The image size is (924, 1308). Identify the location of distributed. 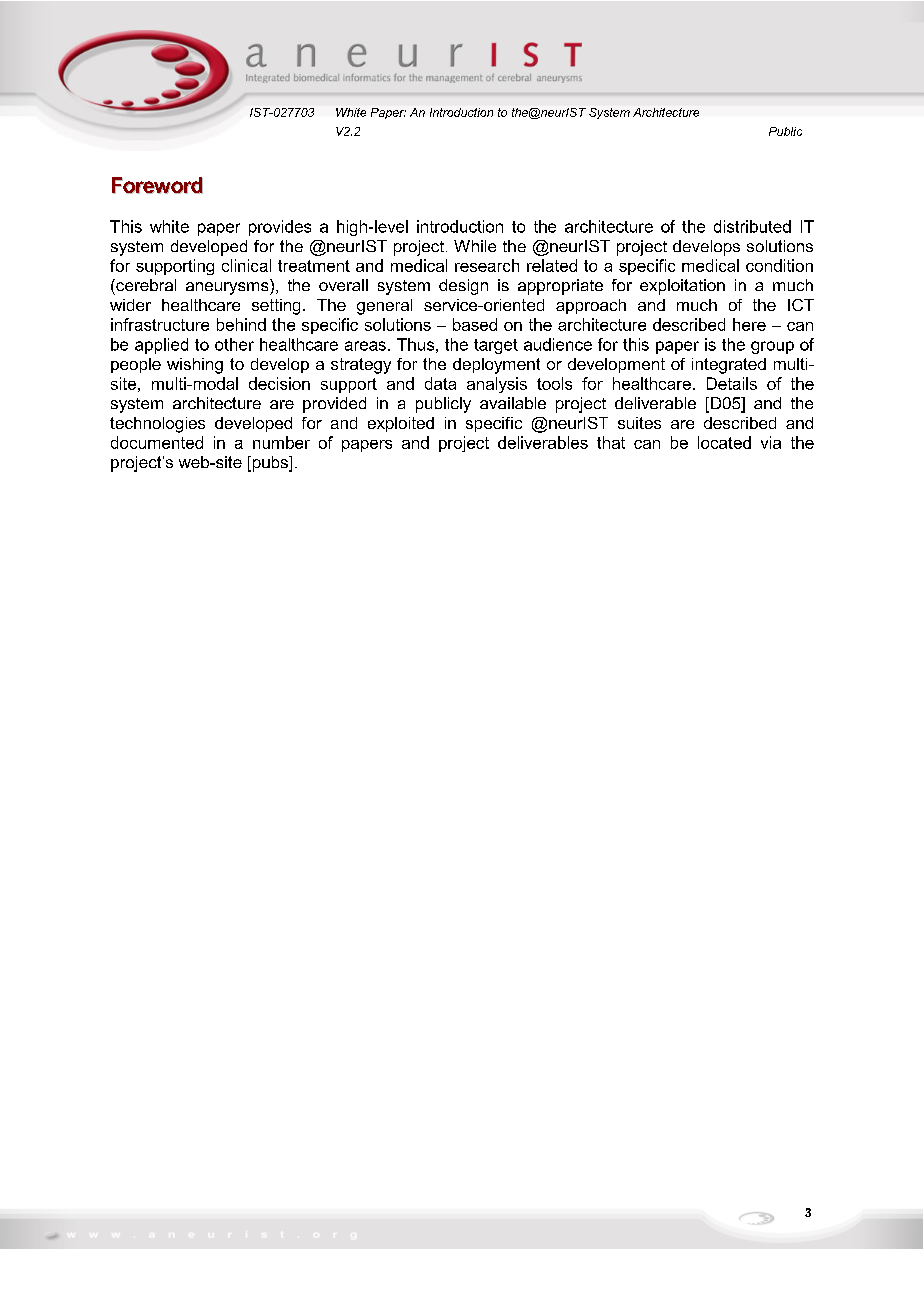
(752, 226).
